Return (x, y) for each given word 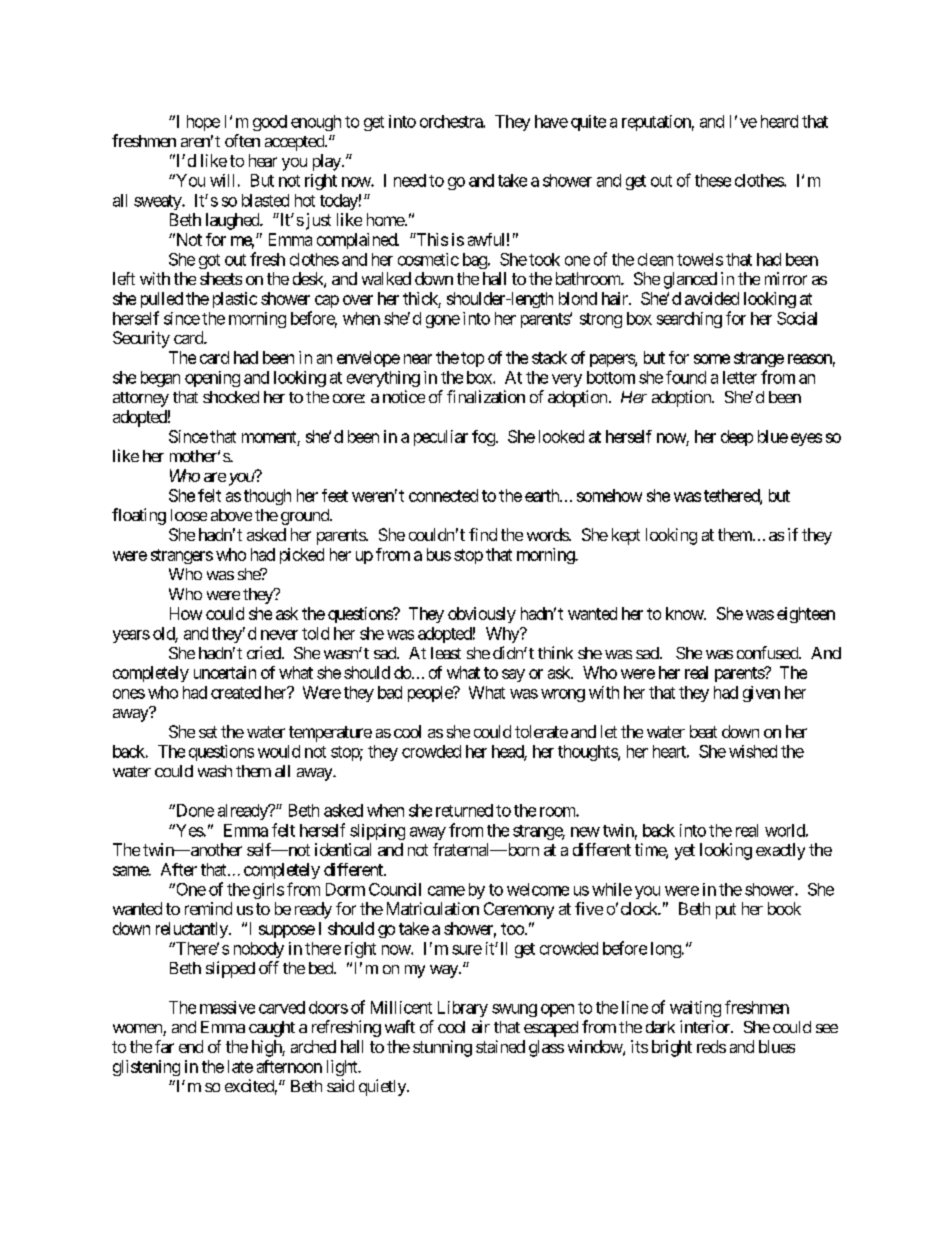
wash (215, 771)
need (410, 180)
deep (737, 438)
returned (464, 810)
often (242, 140)
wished (753, 751)
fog (484, 438)
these (713, 180)
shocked (231, 397)
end (191, 1046)
